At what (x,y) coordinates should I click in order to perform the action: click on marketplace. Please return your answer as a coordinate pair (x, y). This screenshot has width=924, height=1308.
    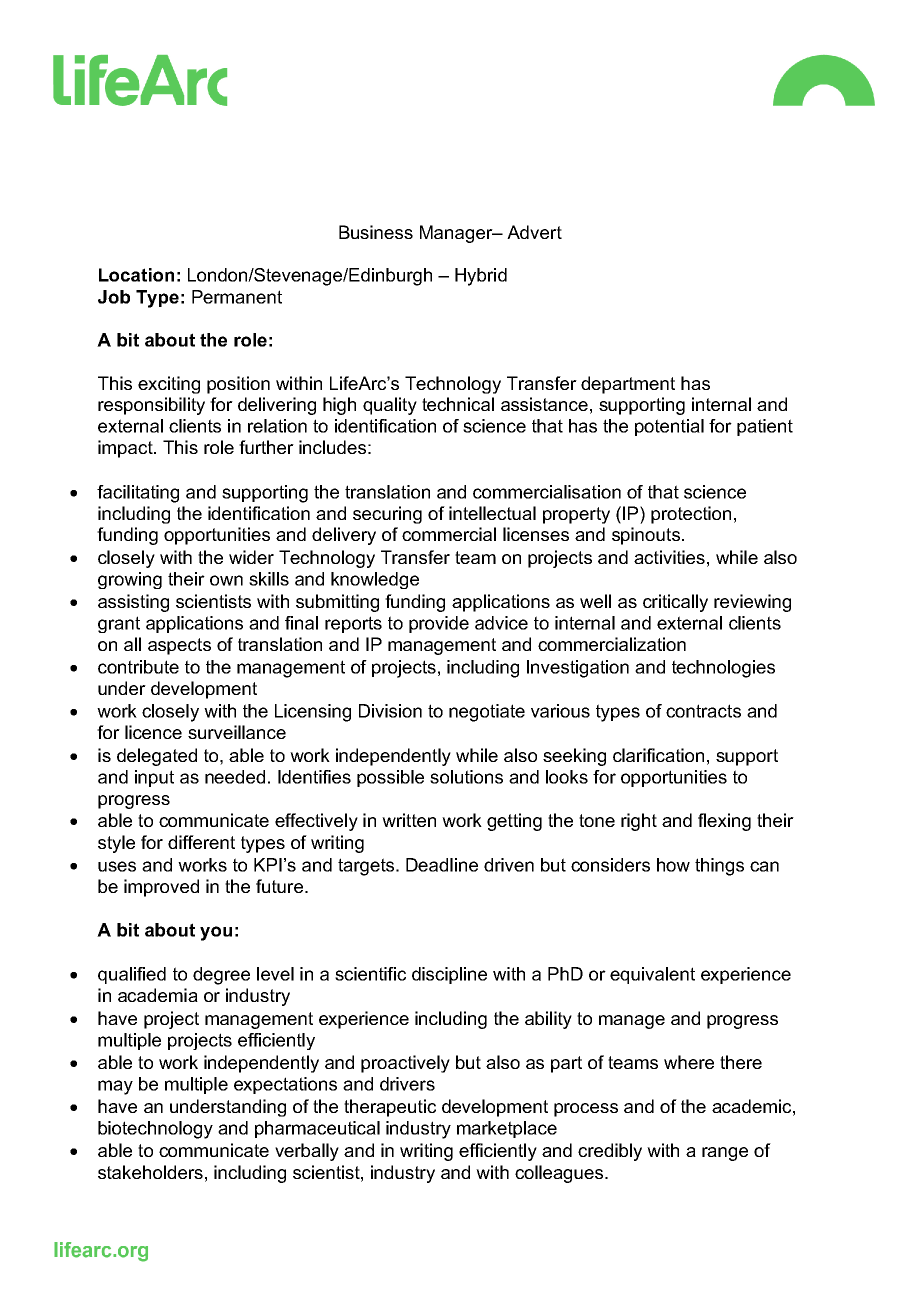
    Looking at the image, I should click on (507, 1129).
